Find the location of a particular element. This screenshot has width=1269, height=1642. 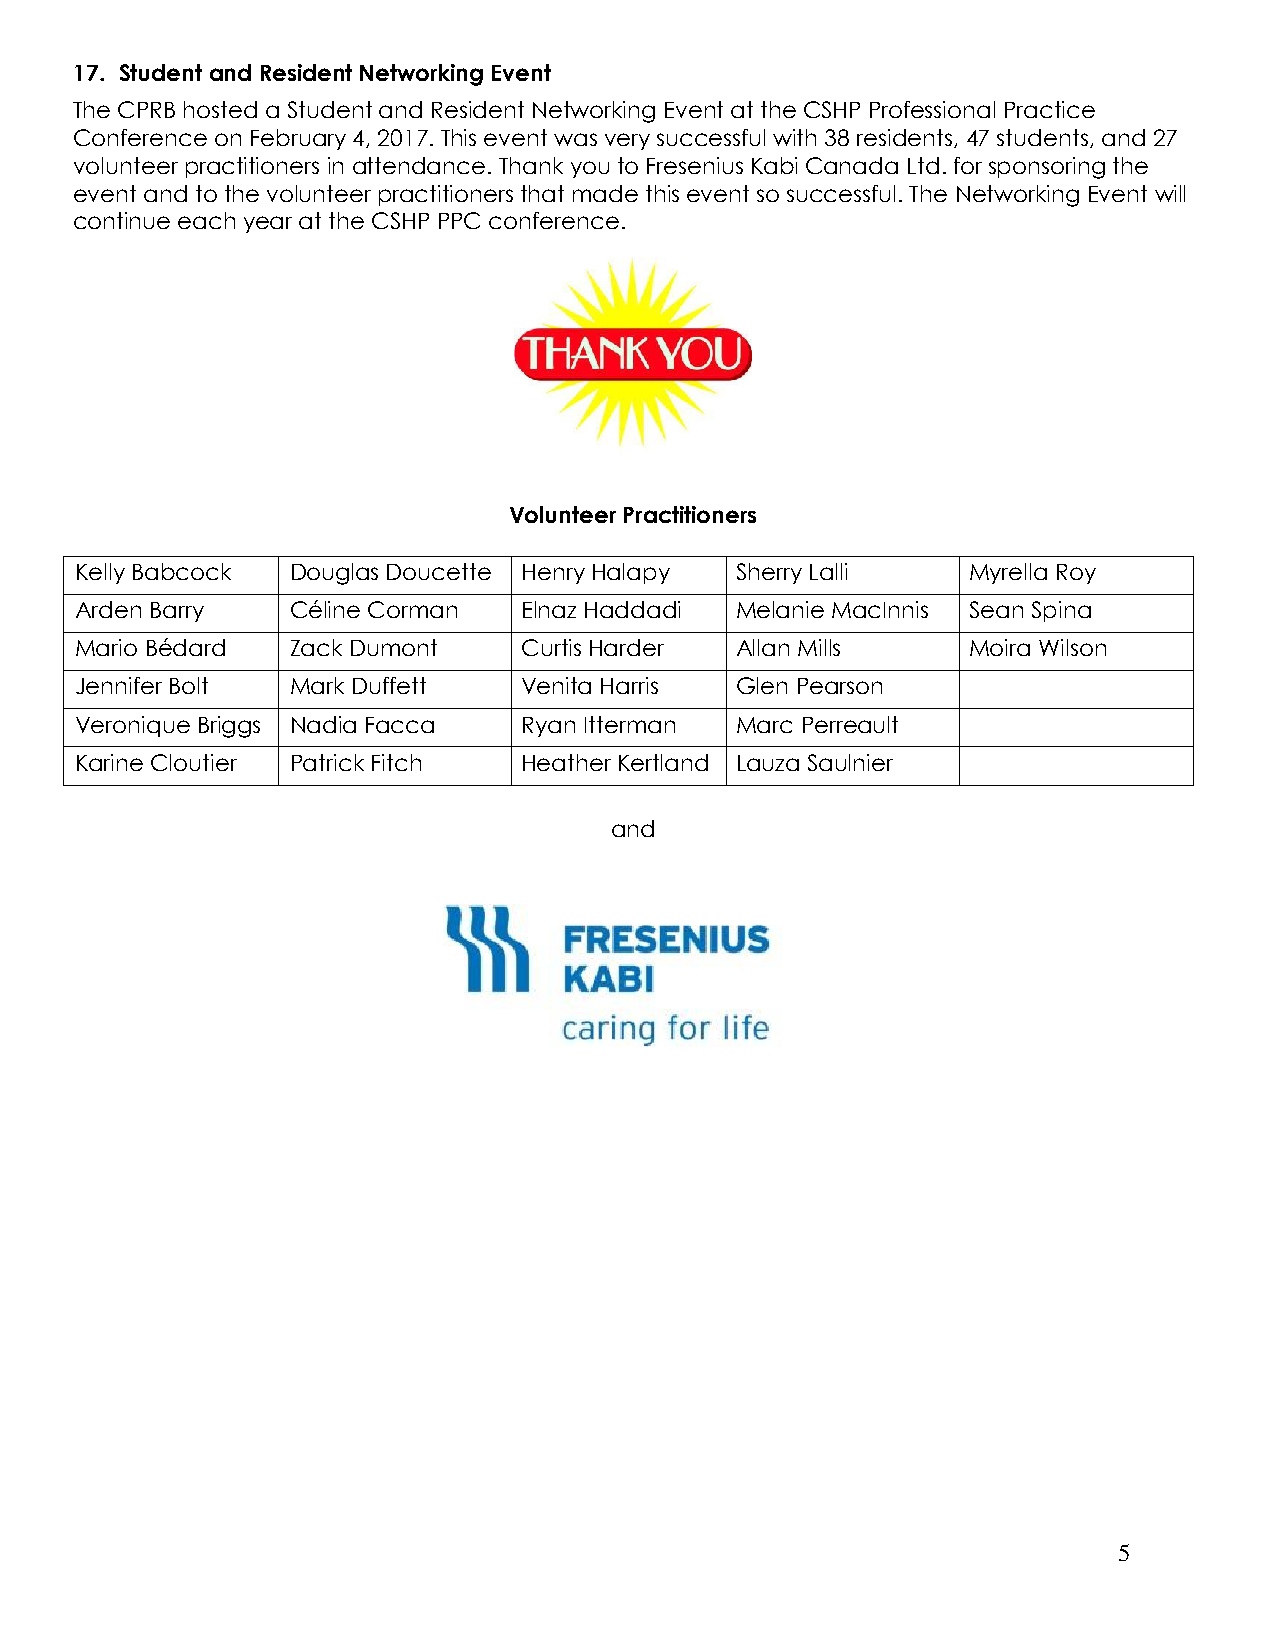

very is located at coordinates (627, 141).
